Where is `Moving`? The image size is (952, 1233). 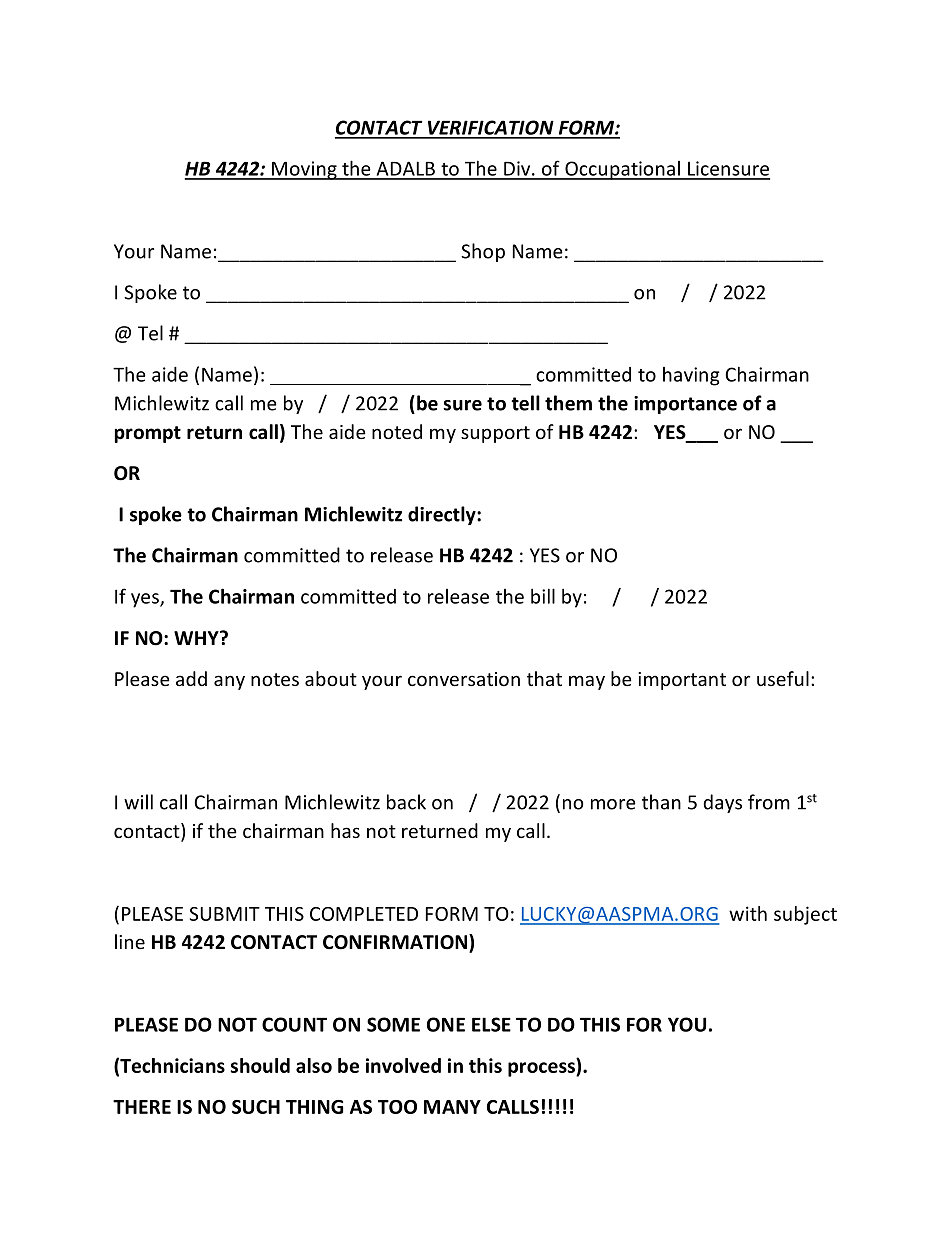 Moving is located at coordinates (304, 170).
